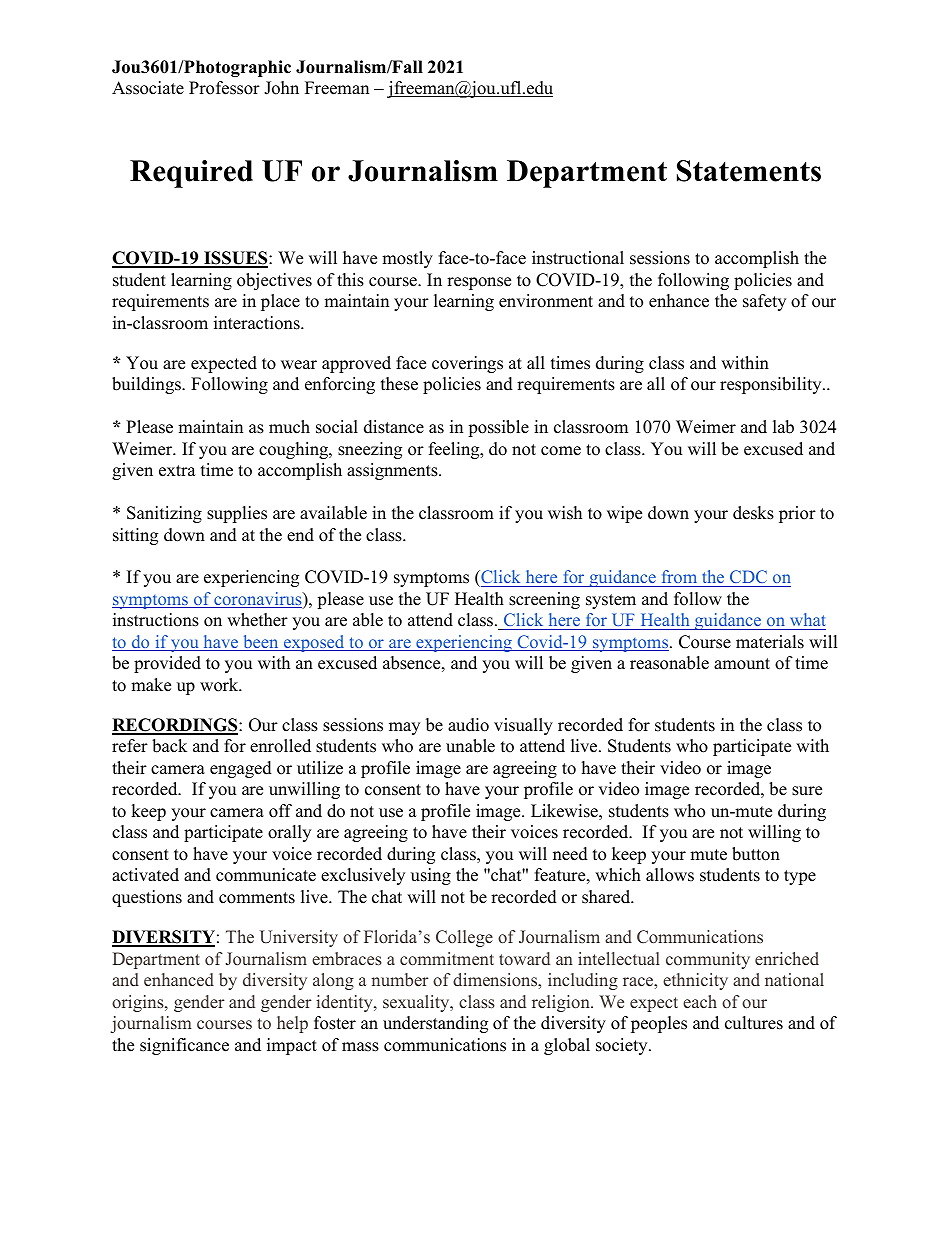 This image has height=1233, width=952. I want to click on audio, so click(468, 725).
